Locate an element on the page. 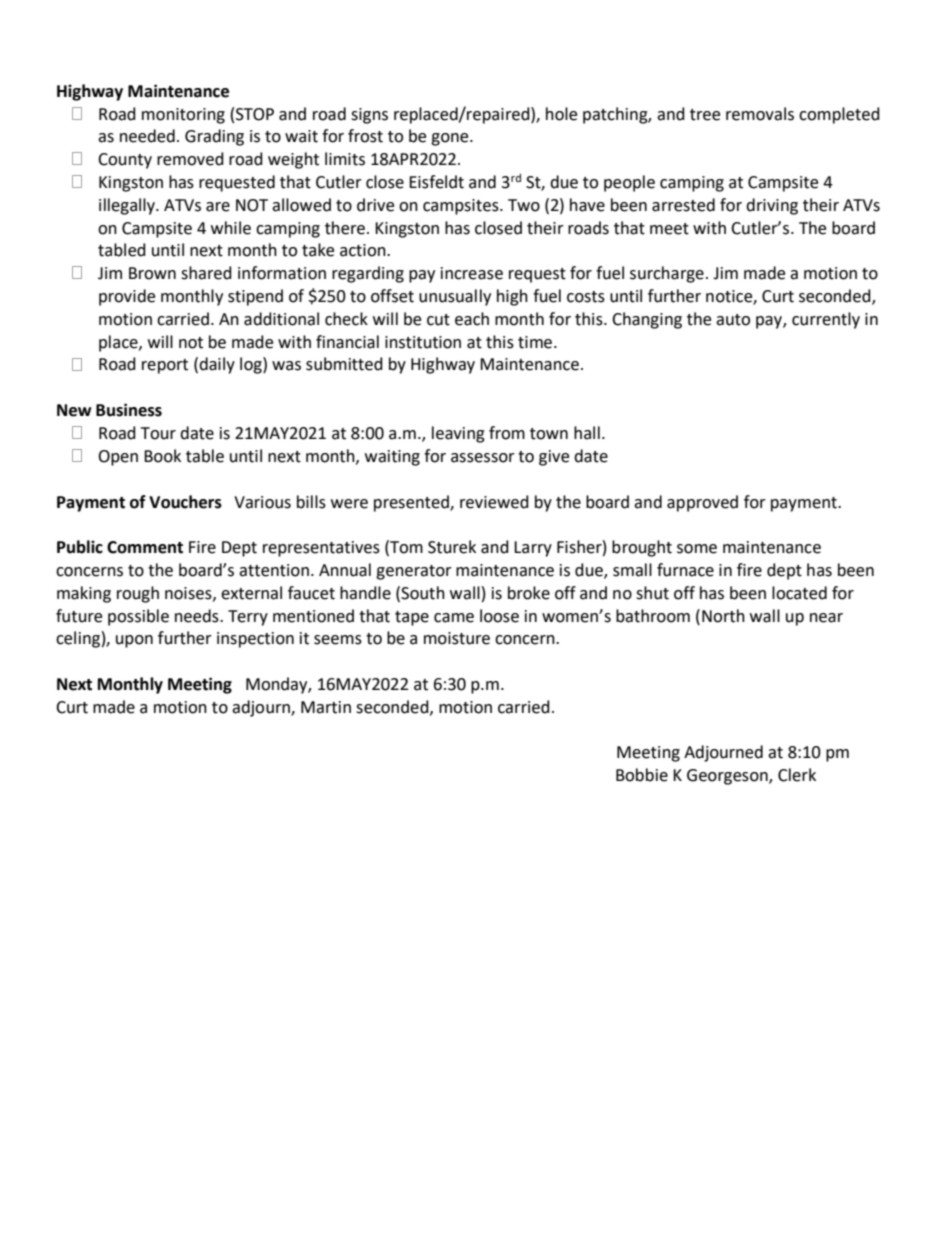  removals is located at coordinates (760, 114).
